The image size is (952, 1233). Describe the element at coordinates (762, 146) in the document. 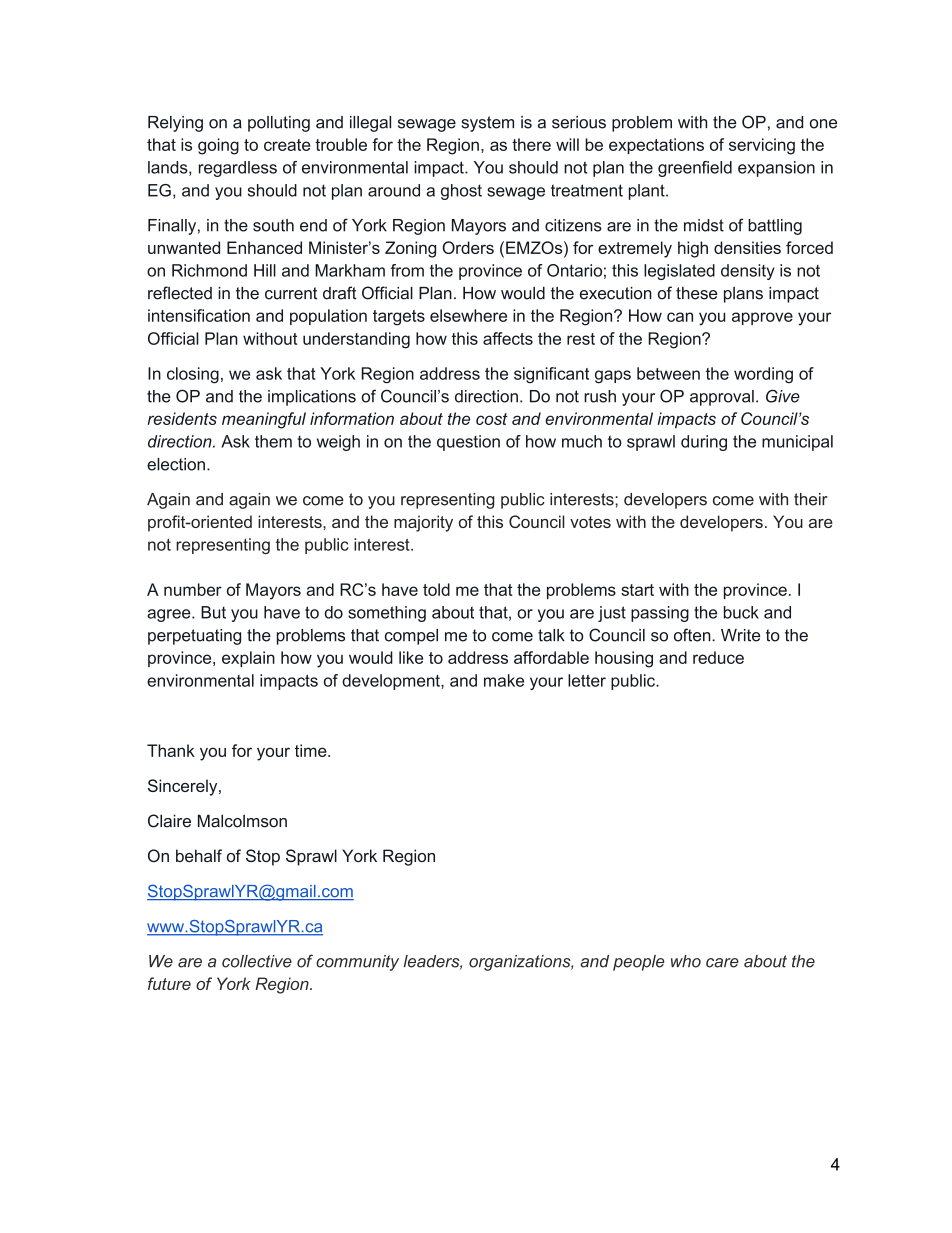

I see `servicing` at that location.
